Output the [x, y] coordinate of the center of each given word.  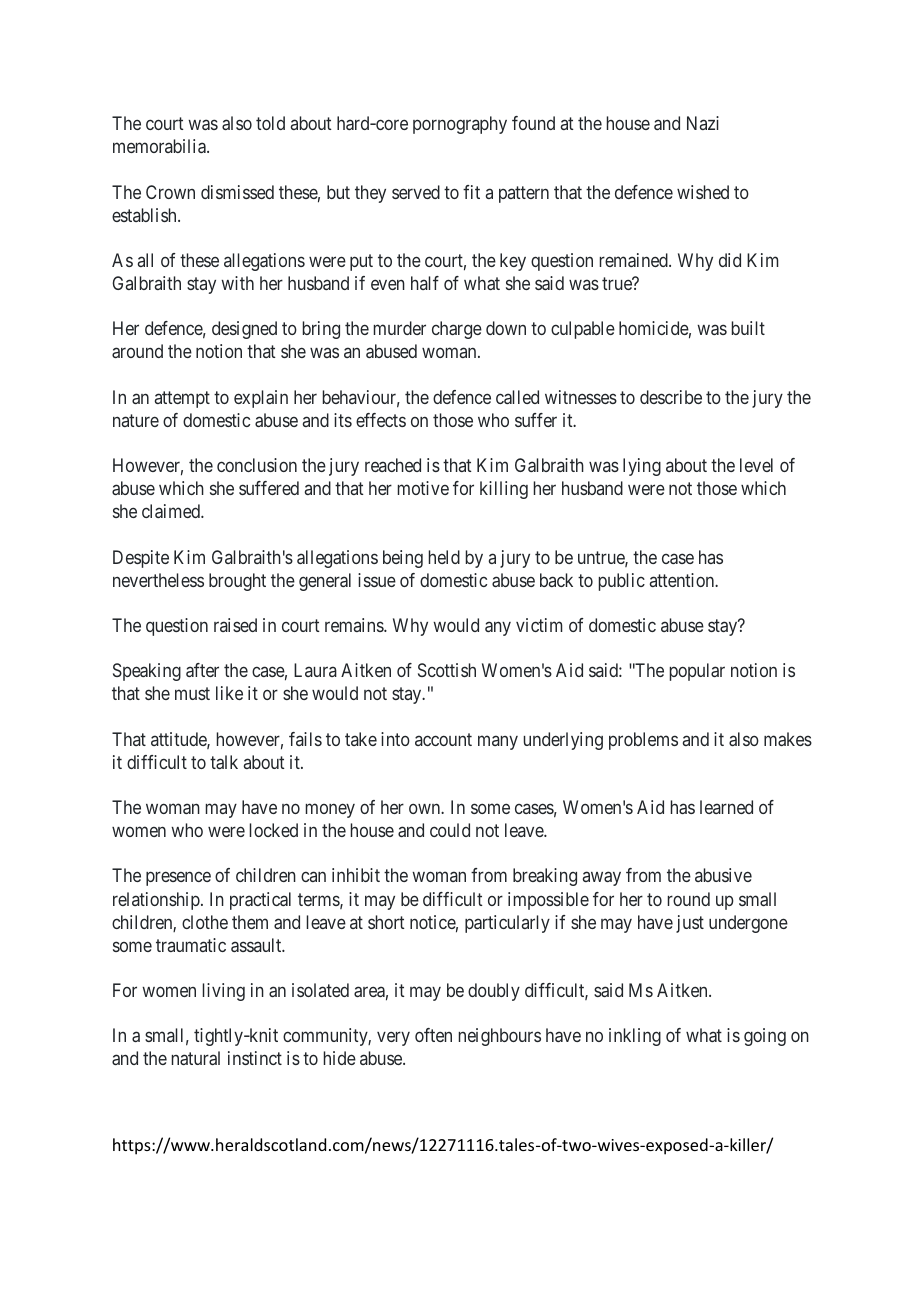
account [443, 739]
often [433, 1035]
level [756, 465]
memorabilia [160, 146]
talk [224, 762]
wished [703, 192]
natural [196, 1058]
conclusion [257, 465]
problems [643, 741]
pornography [460, 125]
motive [423, 488]
